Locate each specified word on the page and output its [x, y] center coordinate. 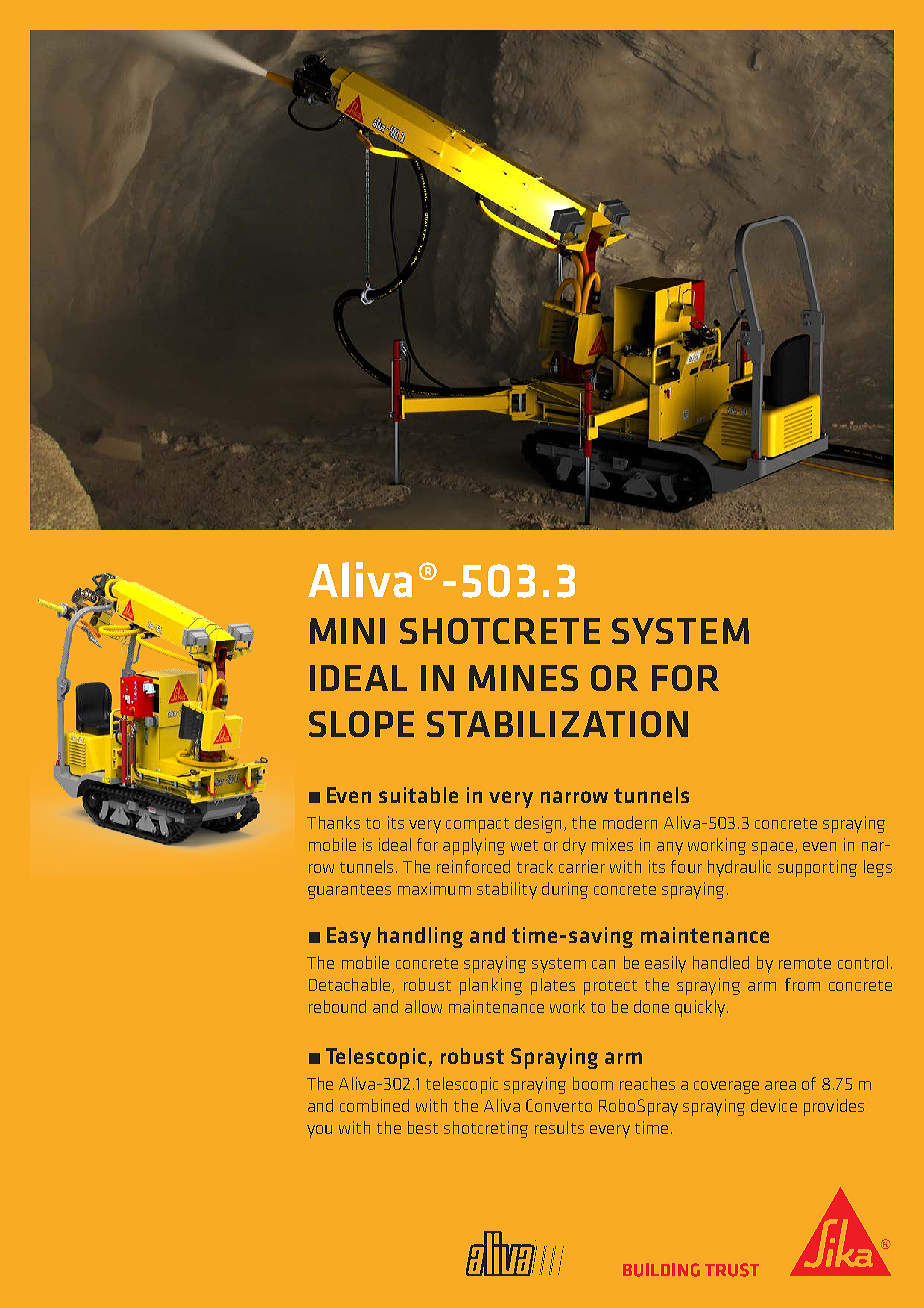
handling [420, 937]
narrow [574, 797]
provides [834, 1107]
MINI [347, 631]
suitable [418, 795]
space [772, 848]
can [603, 964]
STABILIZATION [557, 724]
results [559, 1127]
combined [374, 1105]
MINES [523, 678]
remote [805, 963]
